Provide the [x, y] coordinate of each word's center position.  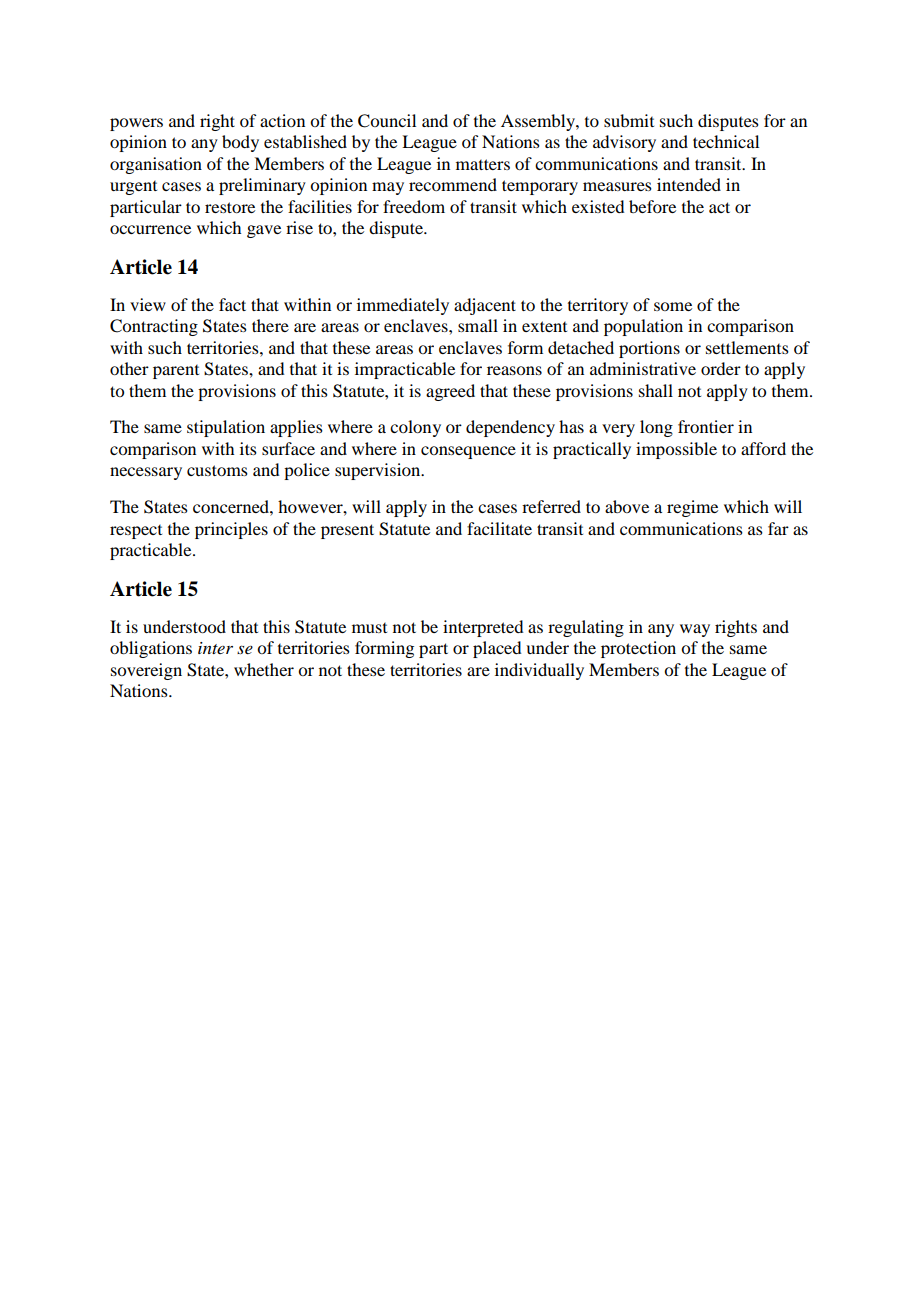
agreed [450, 392]
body [240, 143]
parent [176, 372]
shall [656, 390]
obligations [151, 649]
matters [483, 164]
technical [726, 141]
